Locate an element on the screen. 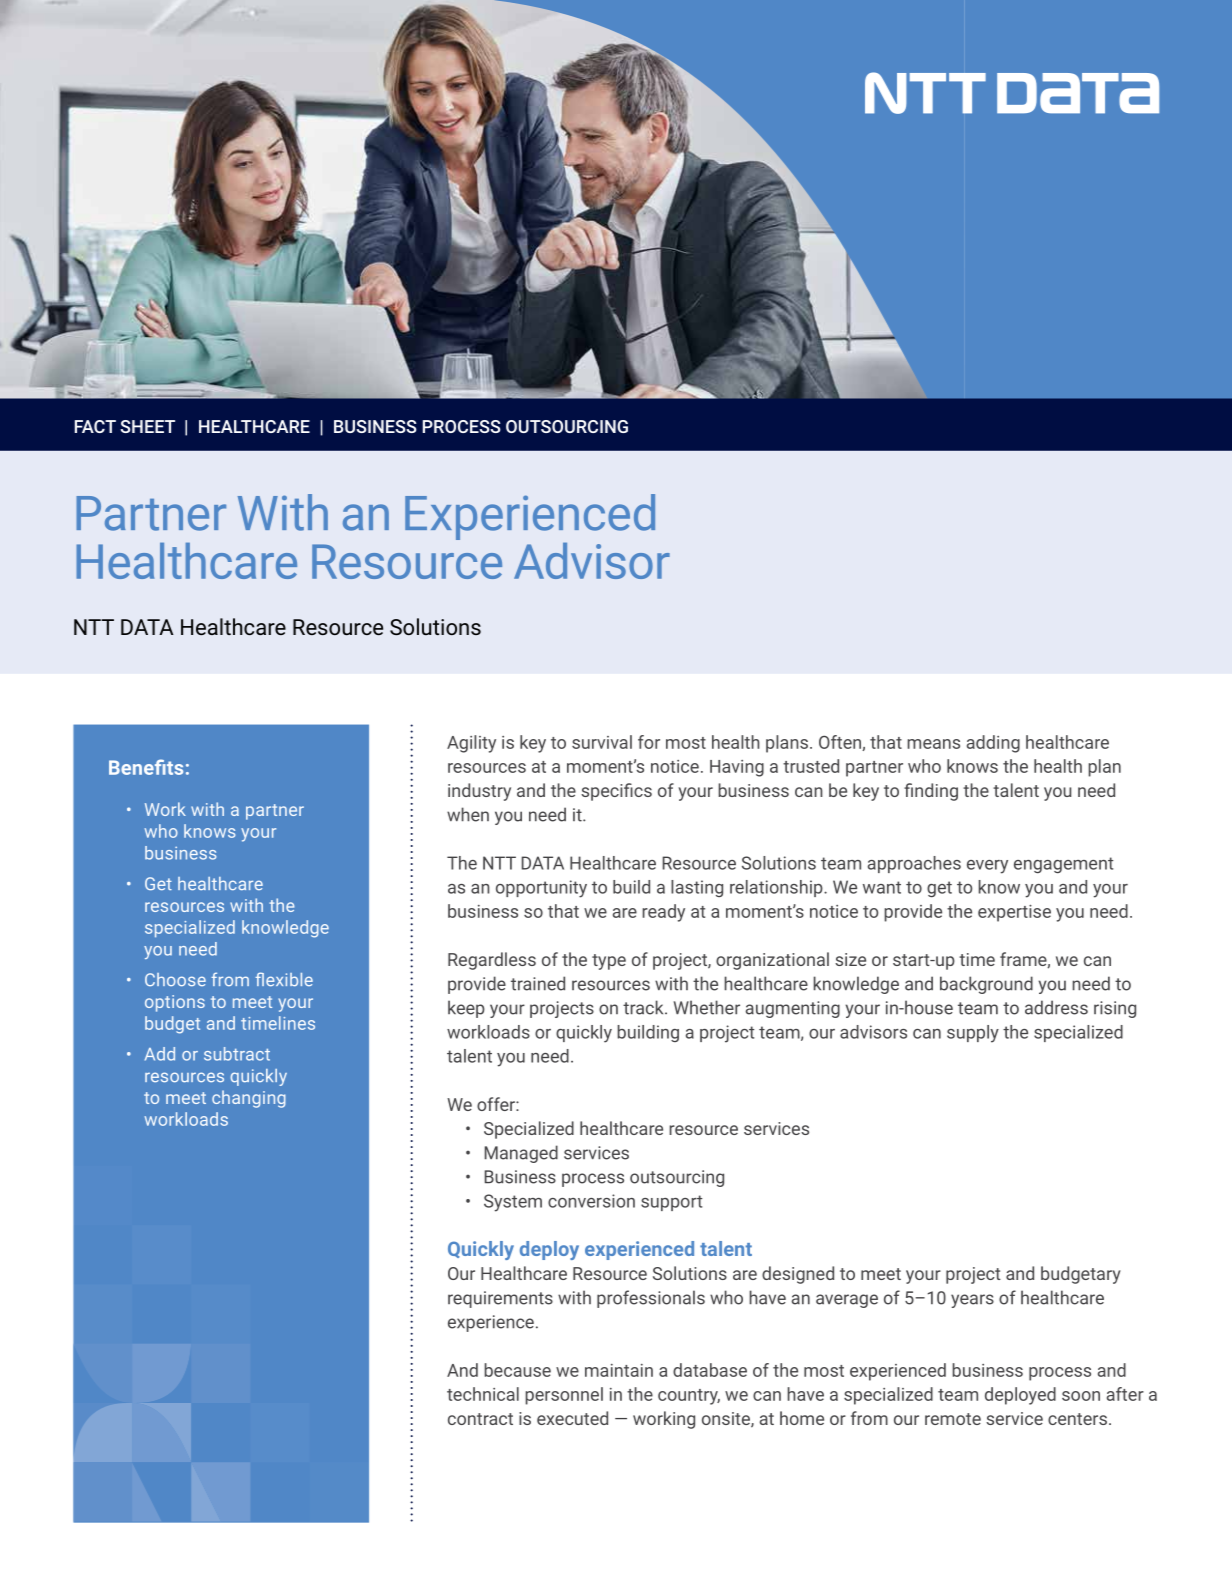 The image size is (1232, 1594). technical is located at coordinates (483, 1394).
